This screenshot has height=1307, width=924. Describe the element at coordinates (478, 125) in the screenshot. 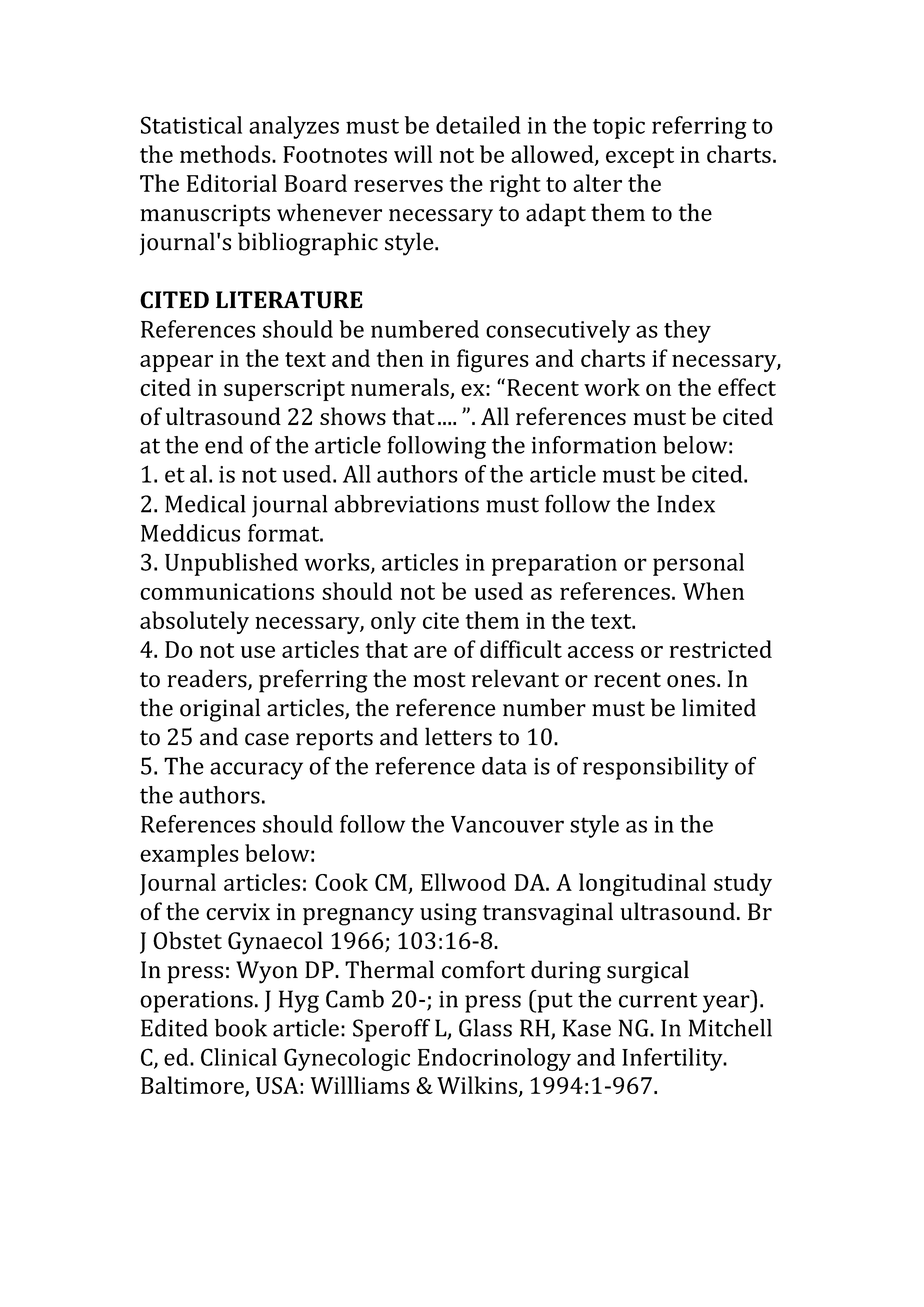

I see `detailed` at that location.
